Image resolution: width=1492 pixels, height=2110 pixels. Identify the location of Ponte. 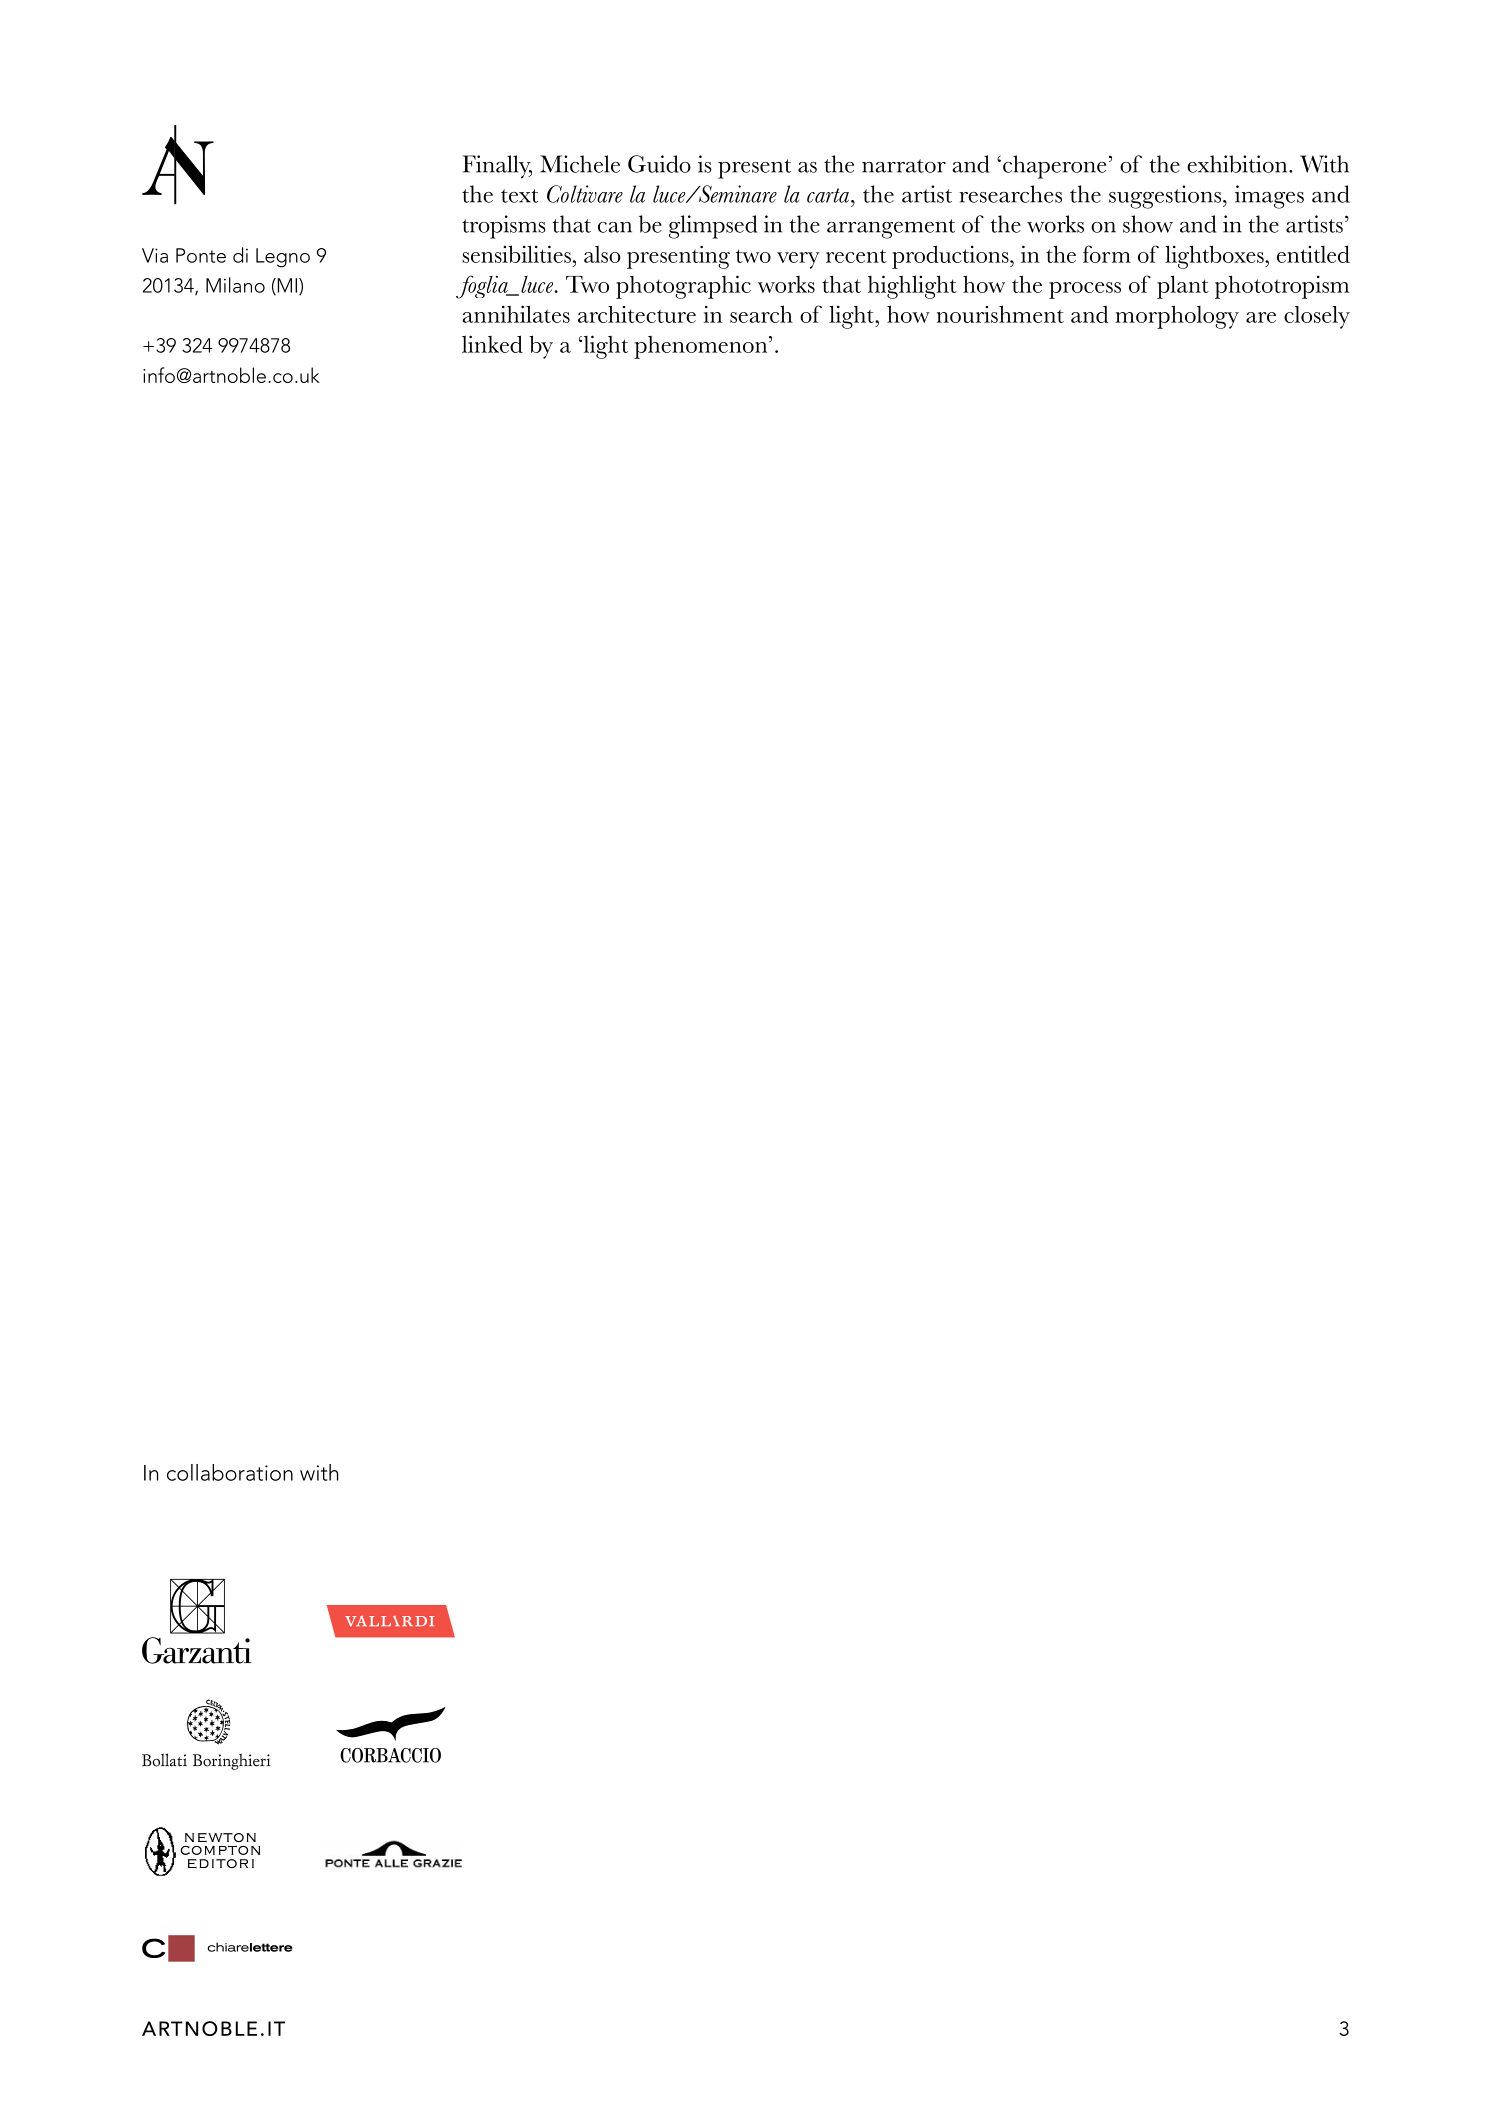
(201, 255).
